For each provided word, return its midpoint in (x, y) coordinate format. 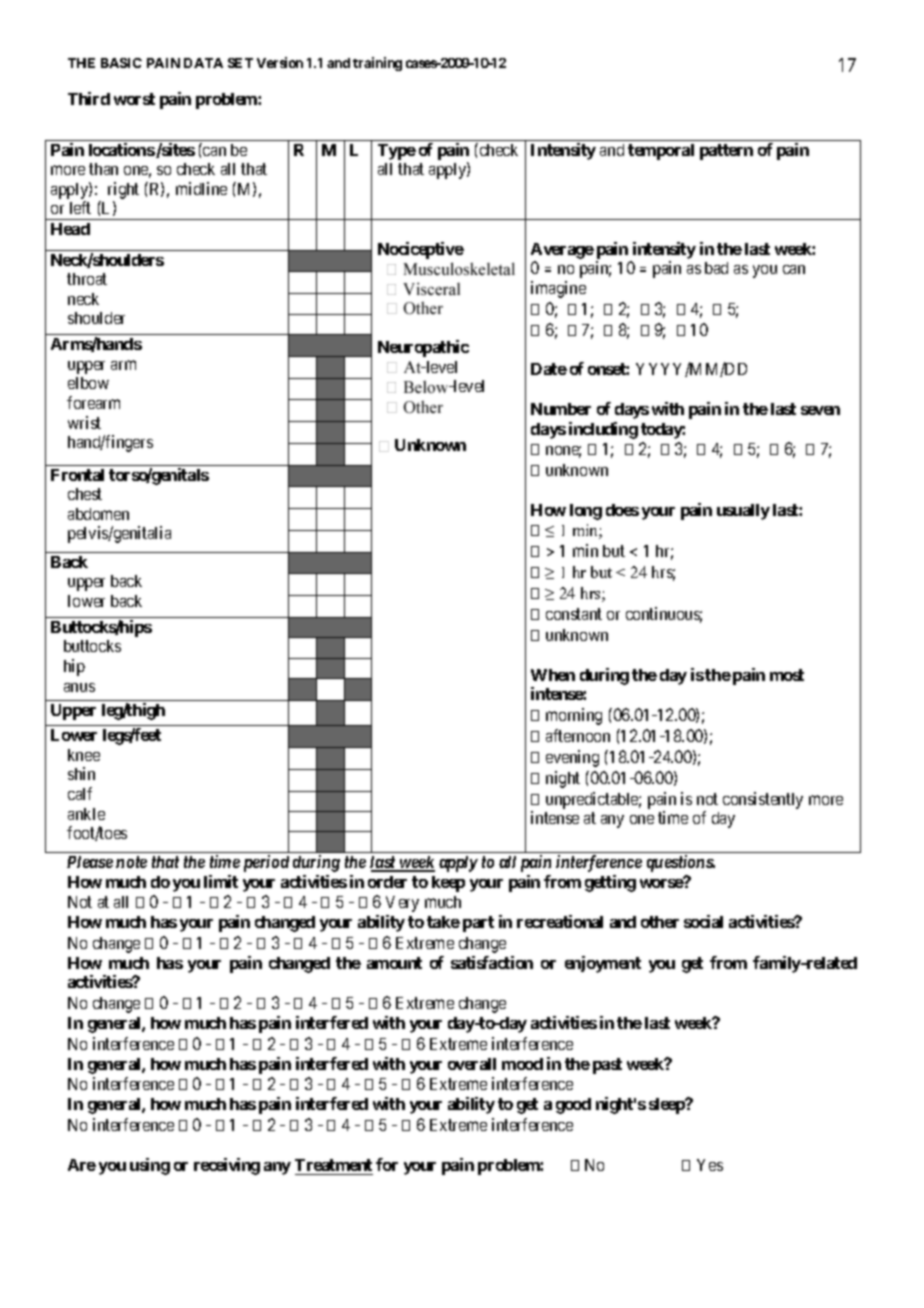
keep (448, 884)
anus (79, 687)
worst (134, 99)
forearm (93, 402)
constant (574, 614)
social (703, 921)
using (150, 1166)
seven (820, 410)
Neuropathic (423, 348)
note (131, 862)
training (377, 64)
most (787, 675)
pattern (726, 152)
